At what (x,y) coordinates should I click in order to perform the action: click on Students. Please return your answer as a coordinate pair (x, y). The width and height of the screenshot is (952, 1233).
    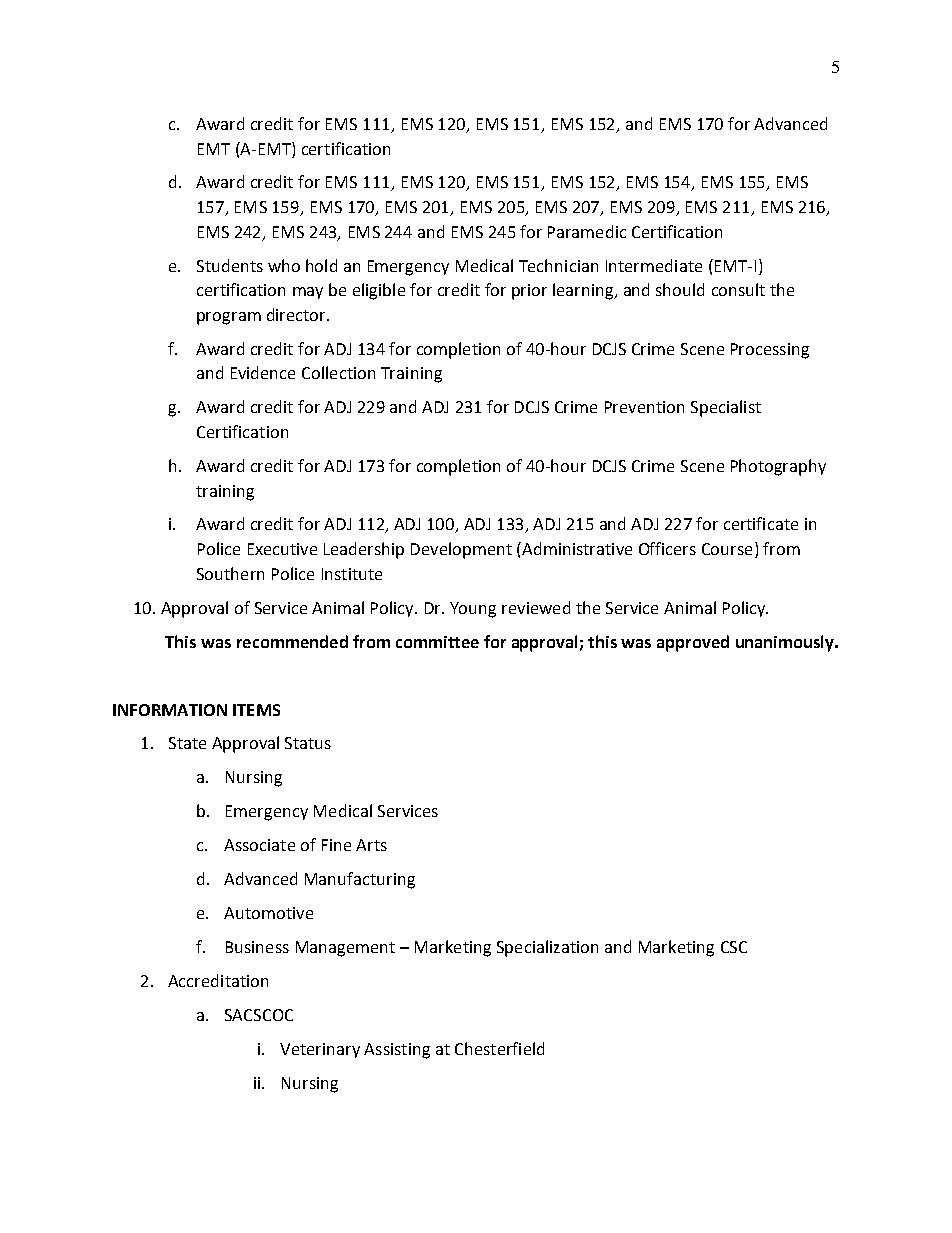
    Looking at the image, I should click on (230, 265).
